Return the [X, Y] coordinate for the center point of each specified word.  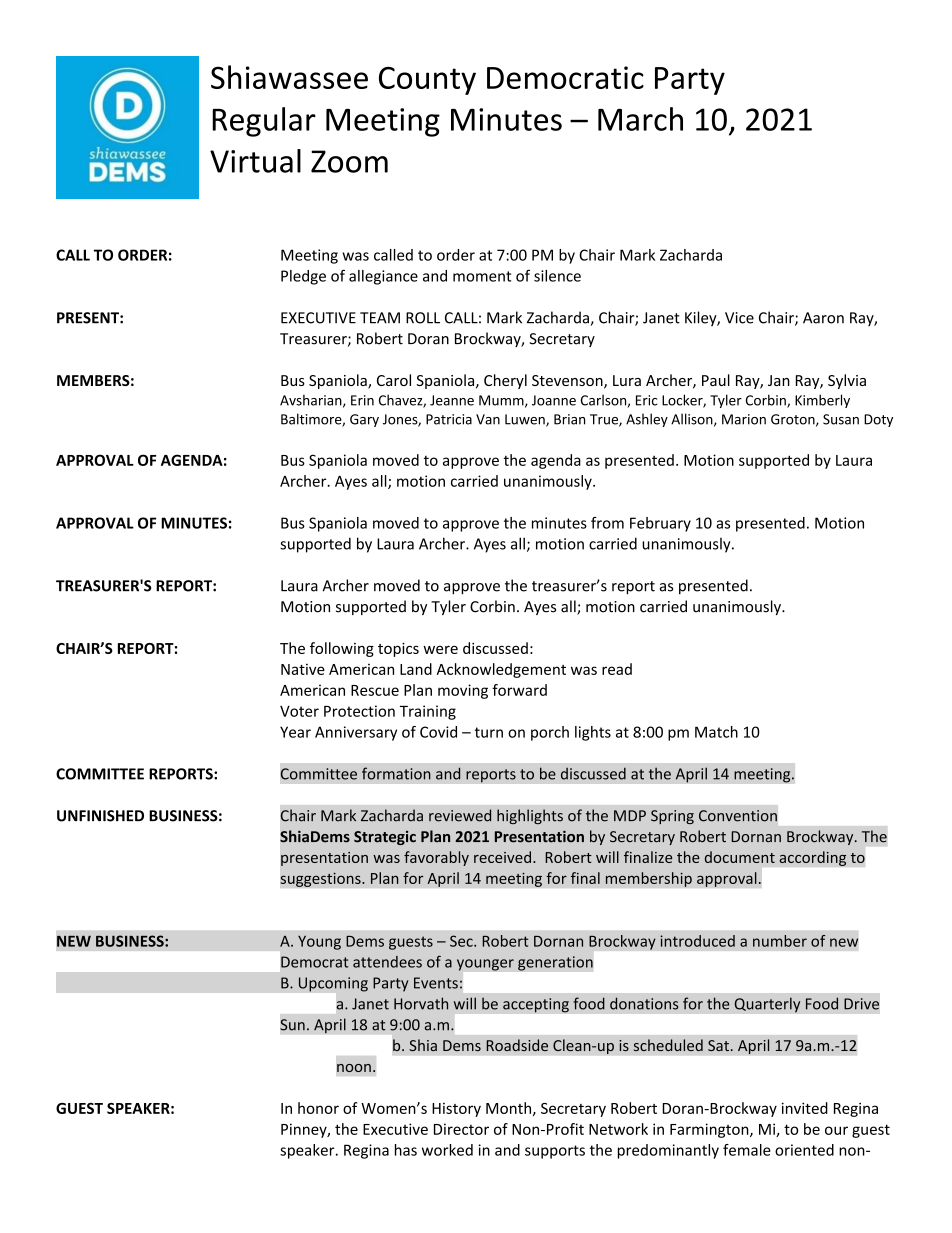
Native [303, 669]
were [440, 649]
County [427, 81]
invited [805, 1108]
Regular [264, 122]
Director [461, 1129]
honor [318, 1108]
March [640, 119]
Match [716, 732]
